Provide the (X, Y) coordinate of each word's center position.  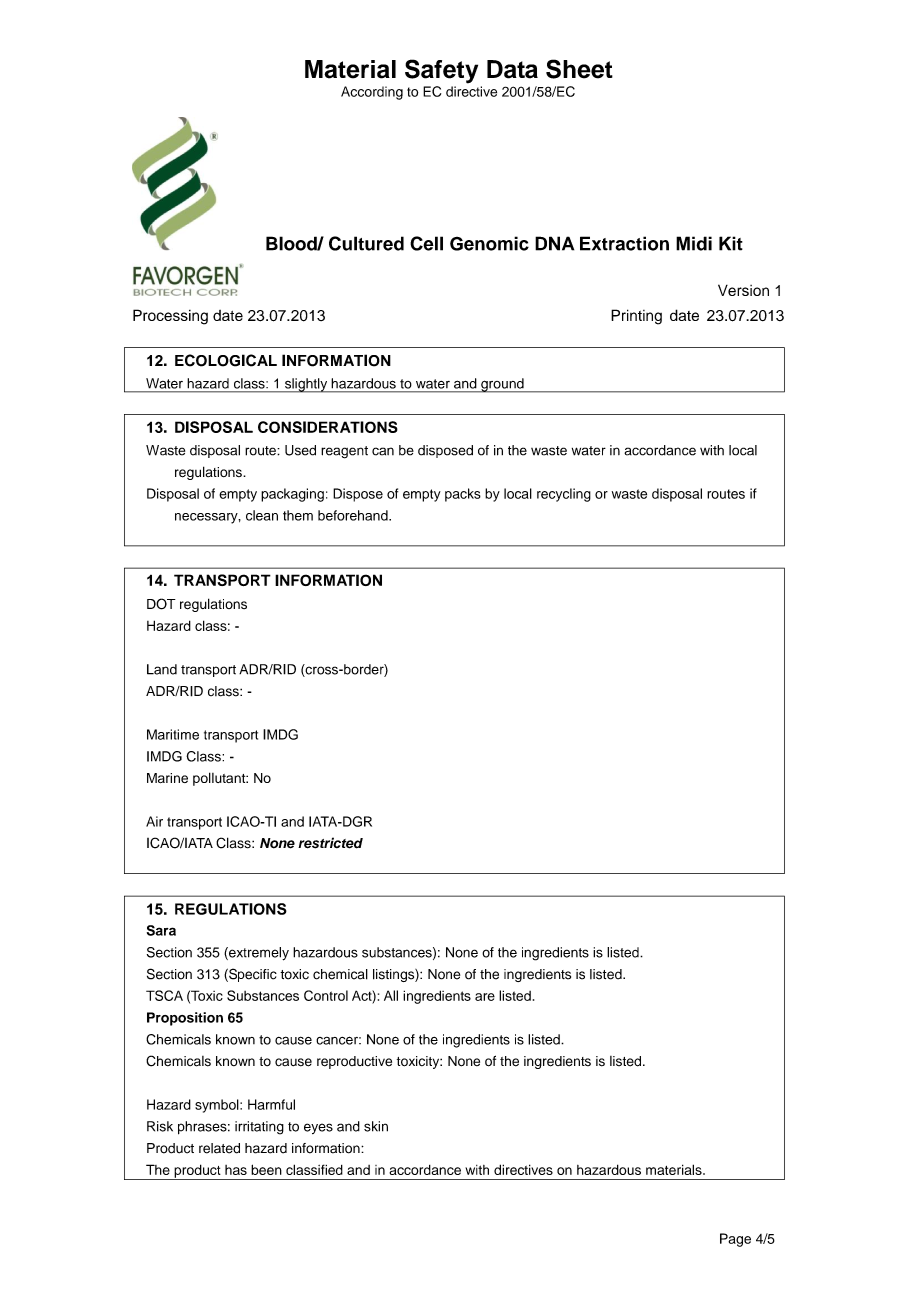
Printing (636, 317)
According (372, 93)
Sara (161, 930)
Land (162, 669)
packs (463, 495)
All (391, 995)
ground (502, 385)
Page (735, 1240)
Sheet (579, 69)
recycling (564, 495)
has (236, 1170)
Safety (441, 71)
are (485, 997)
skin (376, 1126)
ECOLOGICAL (226, 360)
